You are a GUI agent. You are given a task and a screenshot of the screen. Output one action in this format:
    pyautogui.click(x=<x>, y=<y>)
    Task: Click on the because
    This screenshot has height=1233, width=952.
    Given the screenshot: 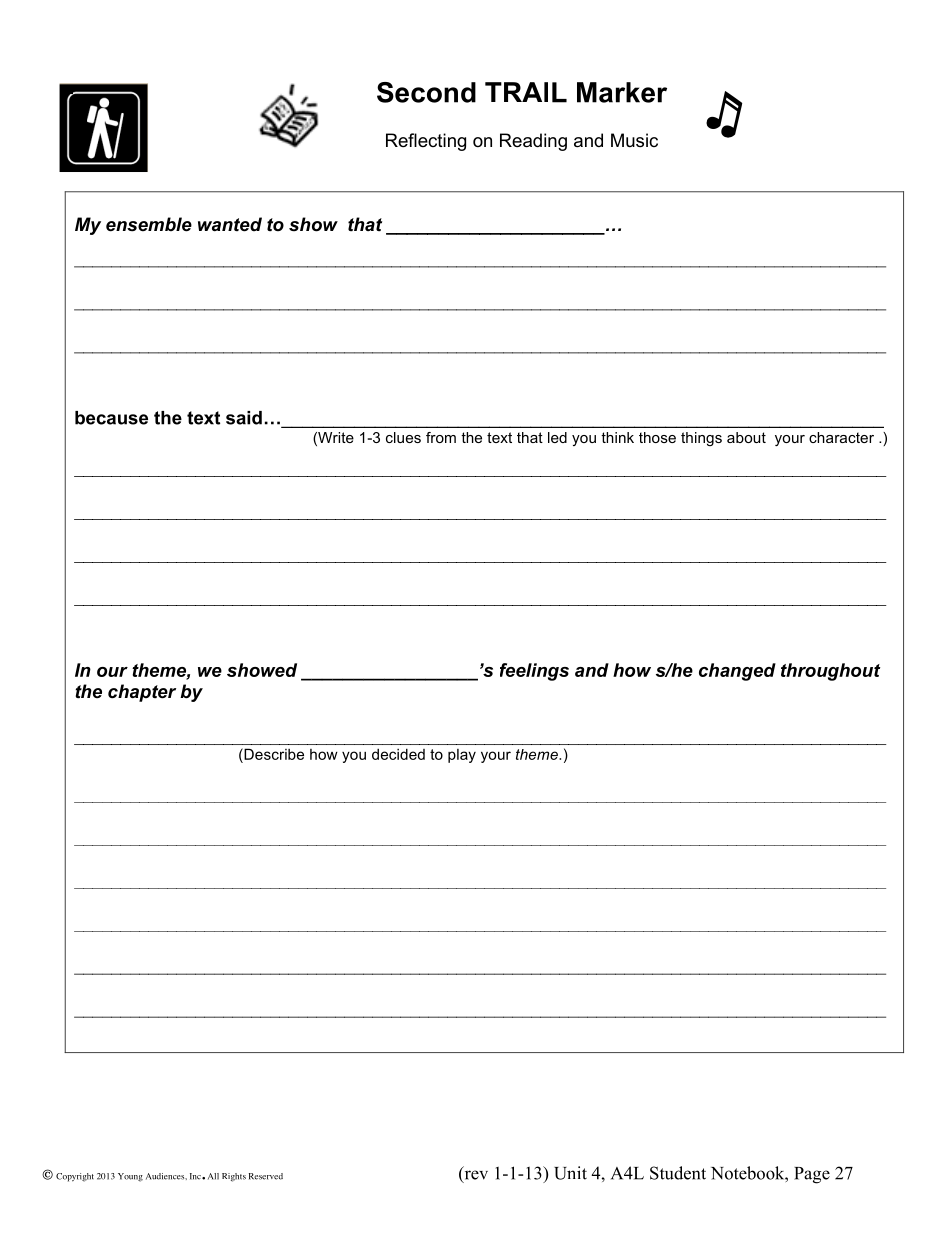 What is the action you would take?
    pyautogui.click(x=111, y=418)
